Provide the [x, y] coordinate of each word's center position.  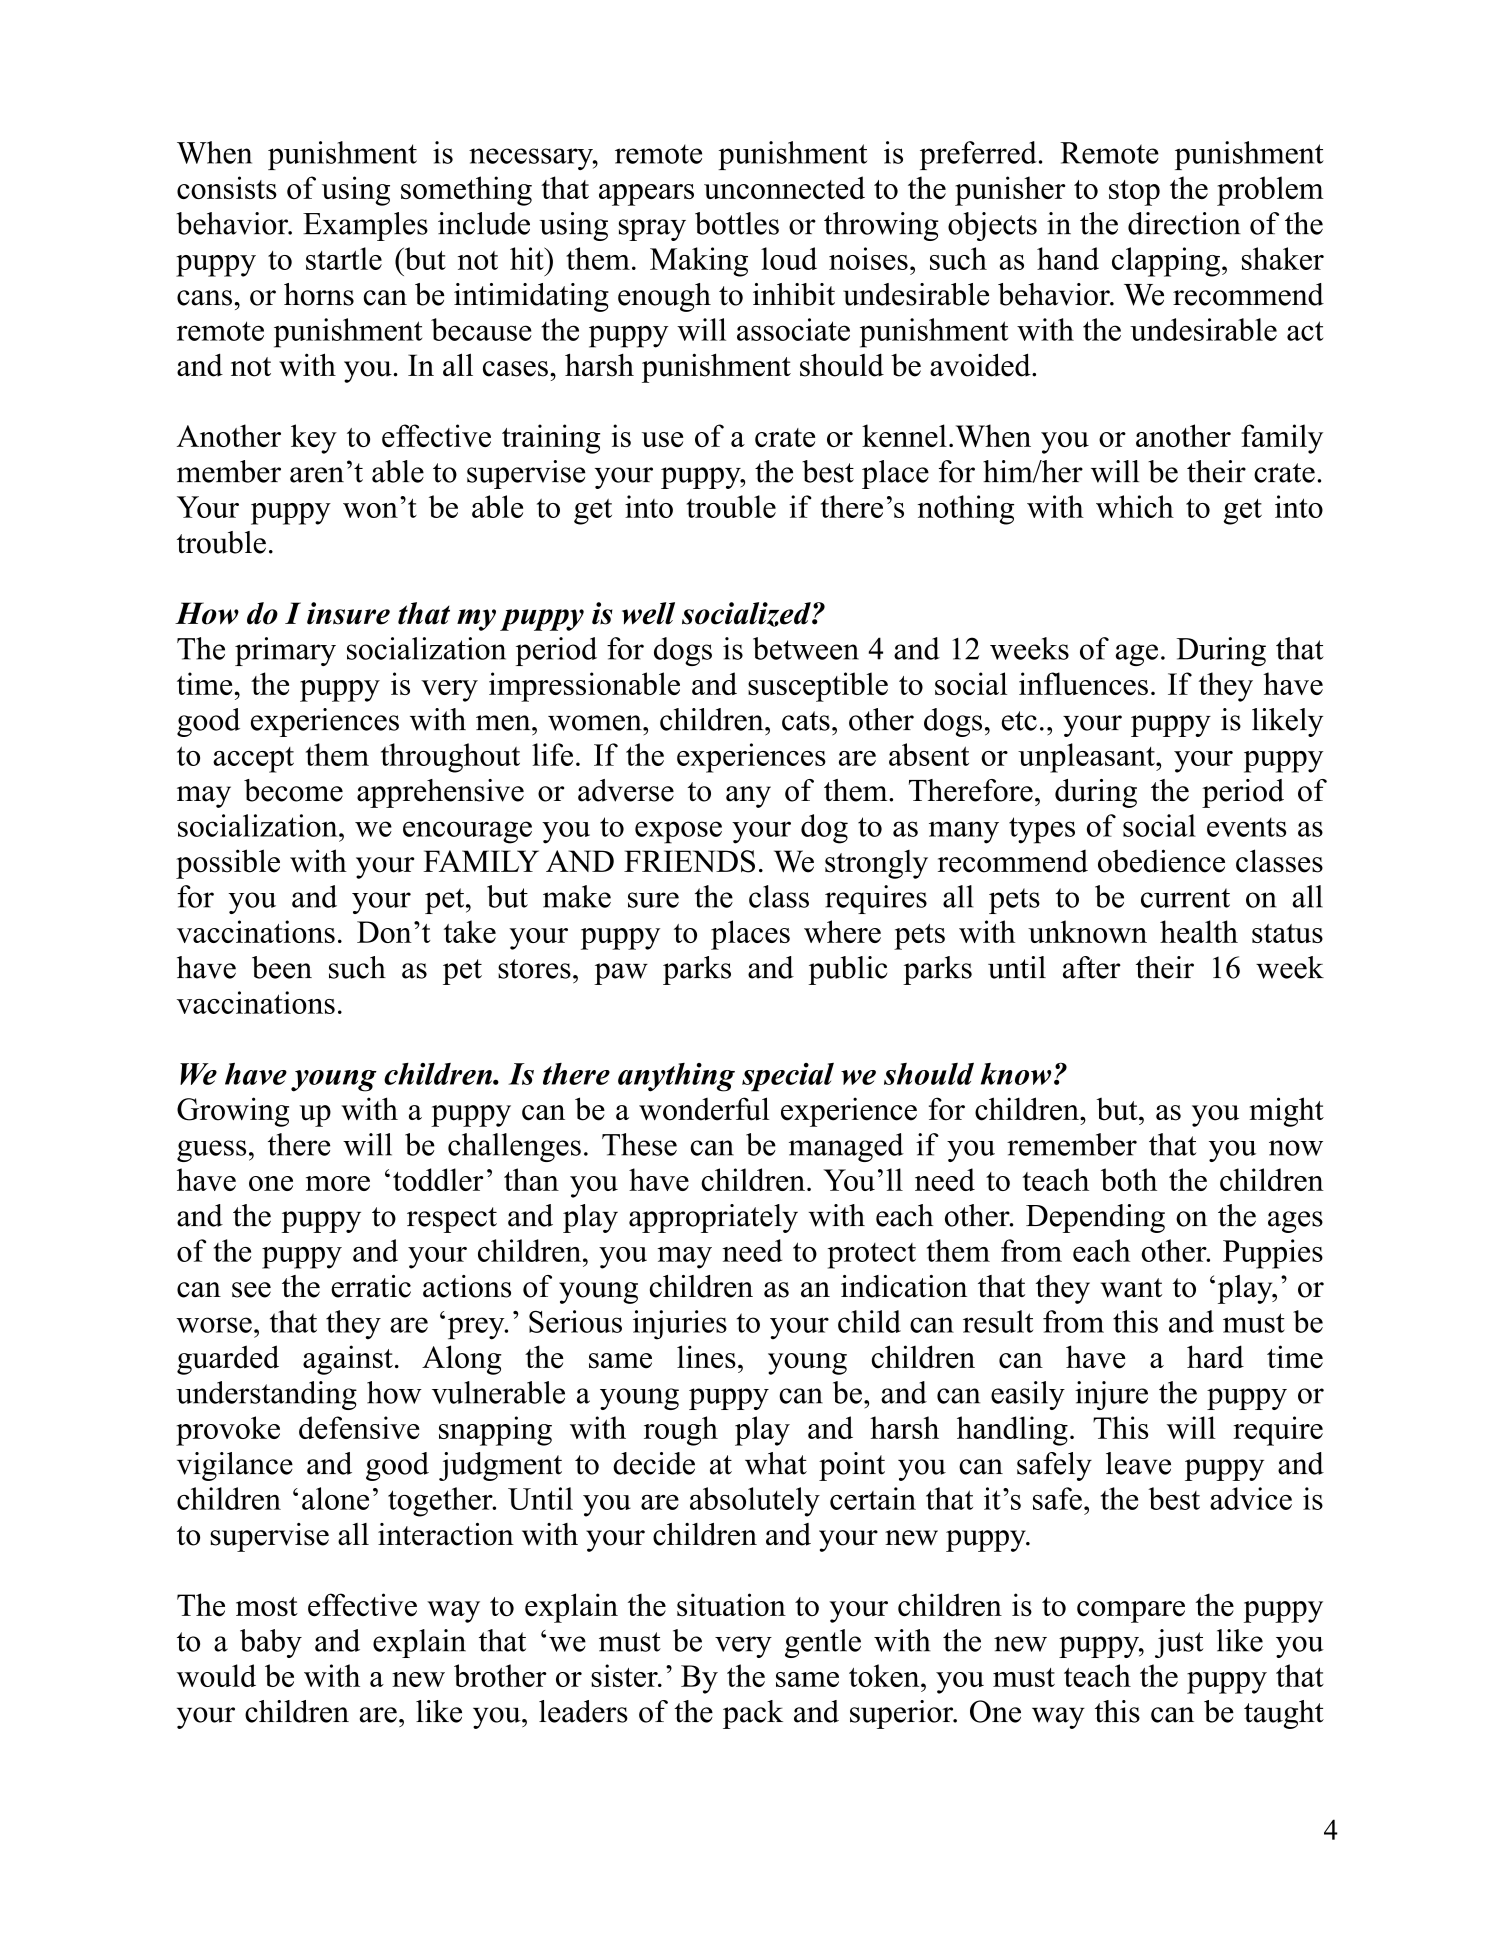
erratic [371, 1286]
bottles [737, 223]
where [842, 931]
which [1135, 506]
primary [285, 651]
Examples [365, 226]
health [1199, 931]
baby [271, 1643]
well [648, 613]
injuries [680, 1325]
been [282, 967]
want [1131, 1288]
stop [1134, 193]
